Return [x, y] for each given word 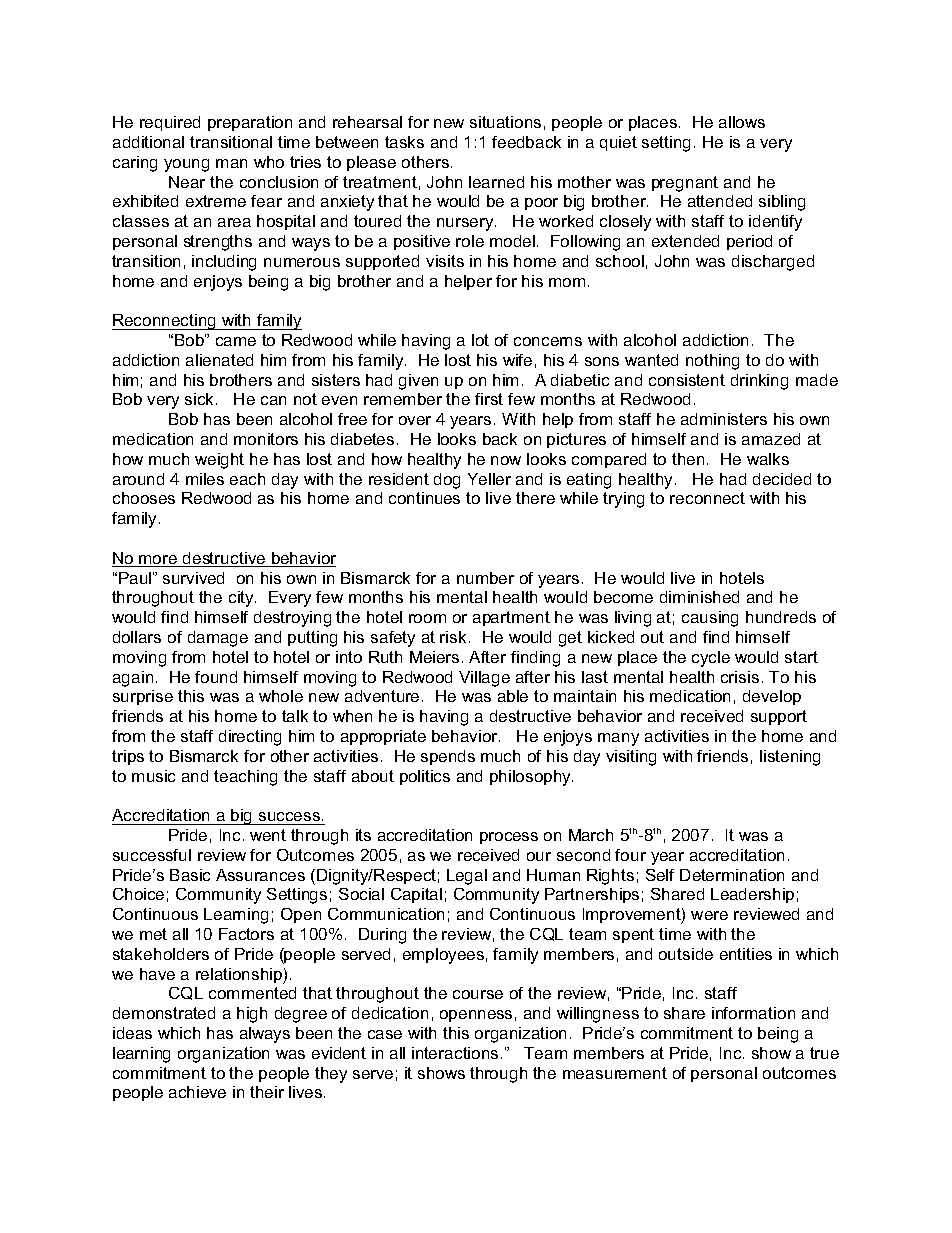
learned [496, 182]
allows [742, 122]
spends [448, 757]
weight [219, 461]
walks [768, 459]
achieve [197, 1092]
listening [790, 758]
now [506, 460]
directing [250, 738]
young [186, 165]
